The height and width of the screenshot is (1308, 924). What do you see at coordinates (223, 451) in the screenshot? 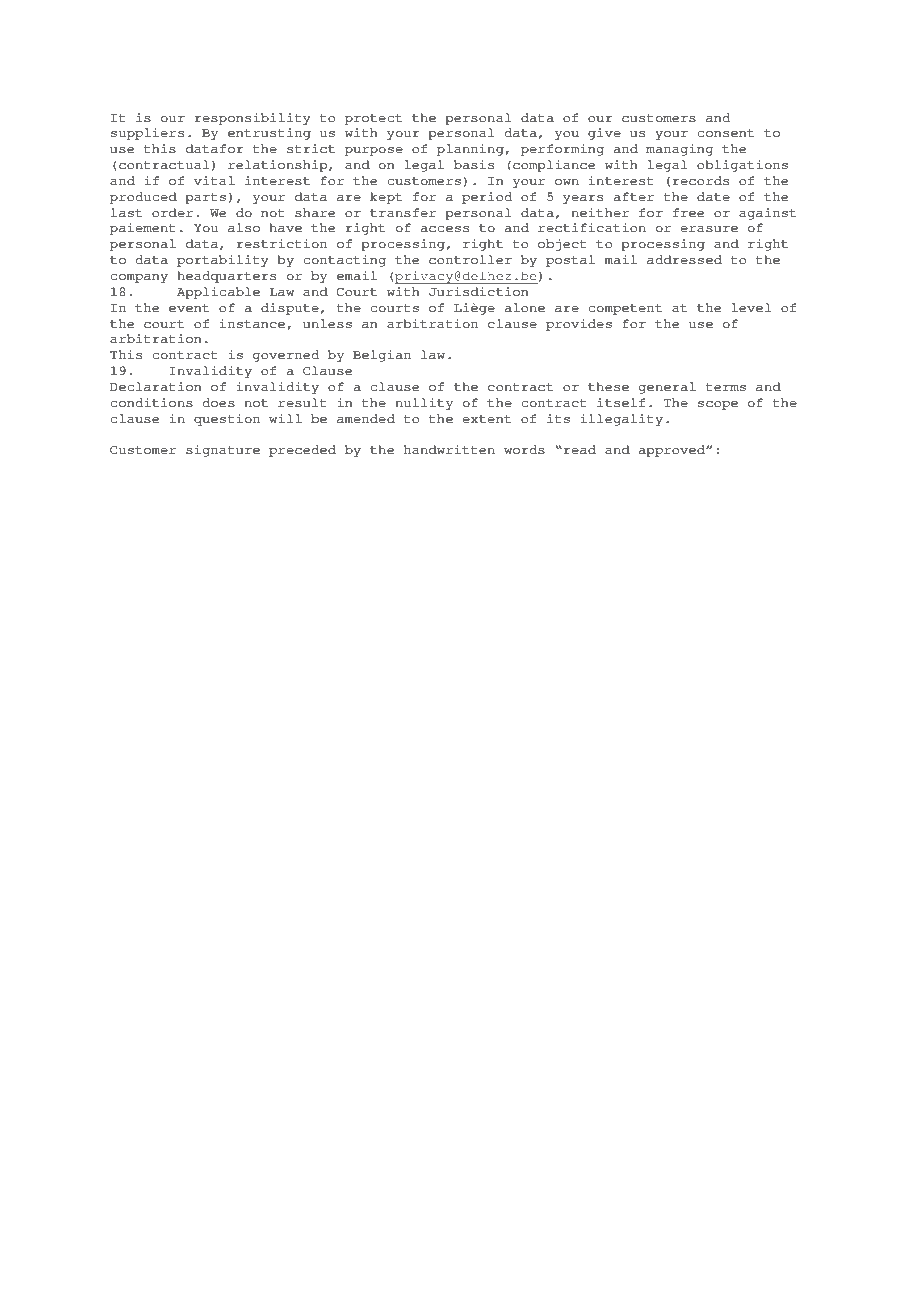
I see `signature` at bounding box center [223, 451].
